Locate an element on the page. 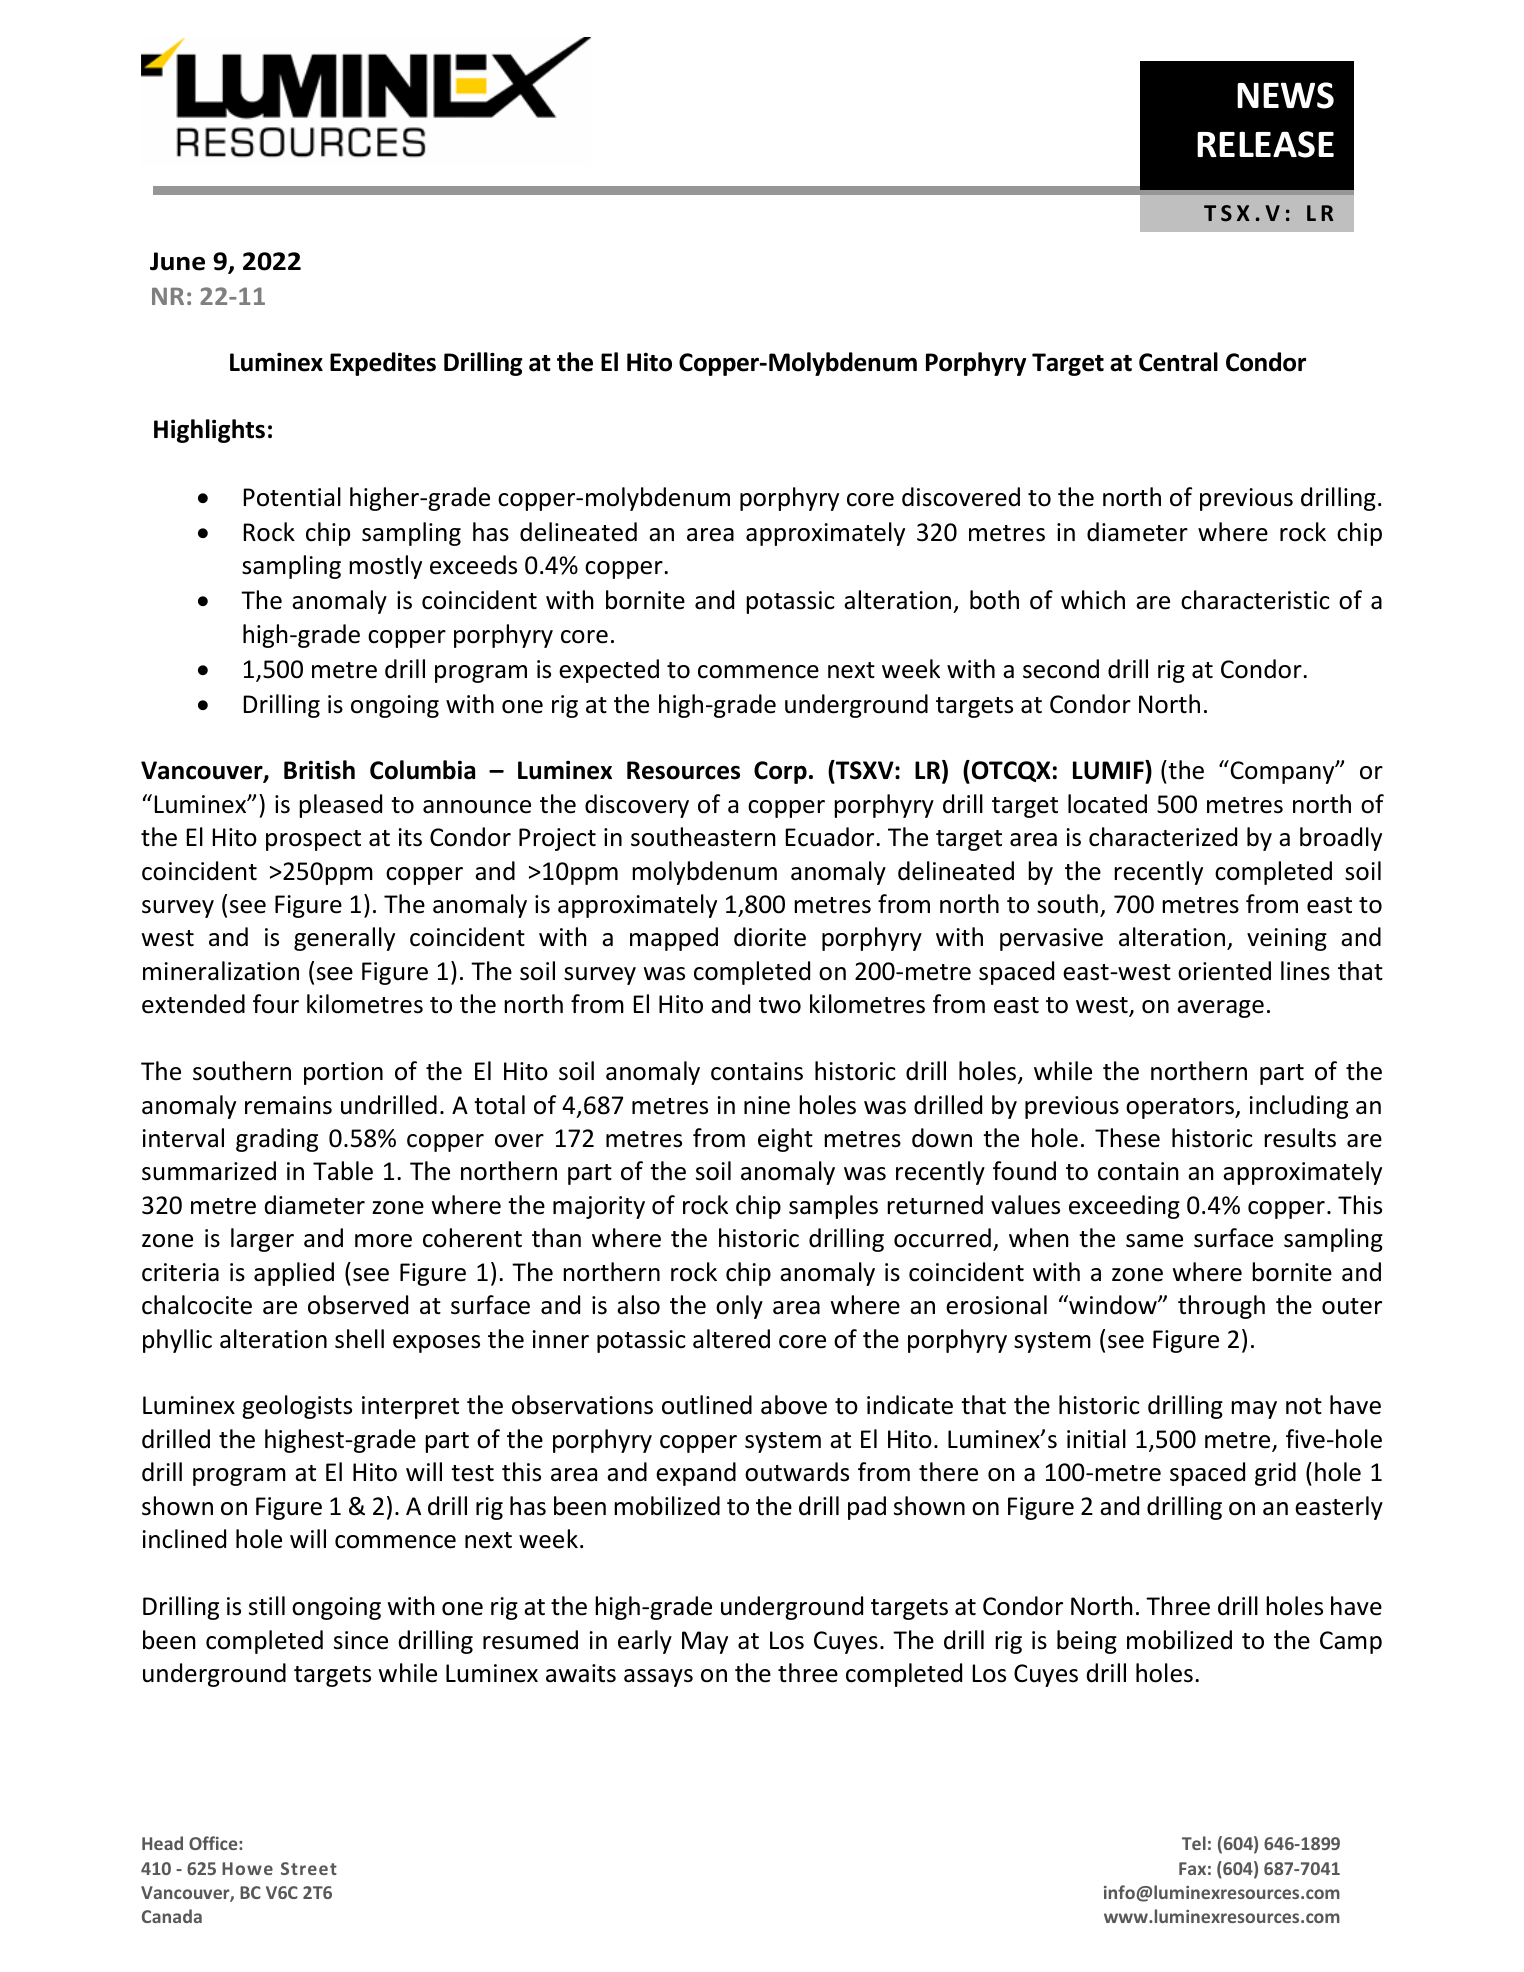  applied is located at coordinates (294, 1274).
